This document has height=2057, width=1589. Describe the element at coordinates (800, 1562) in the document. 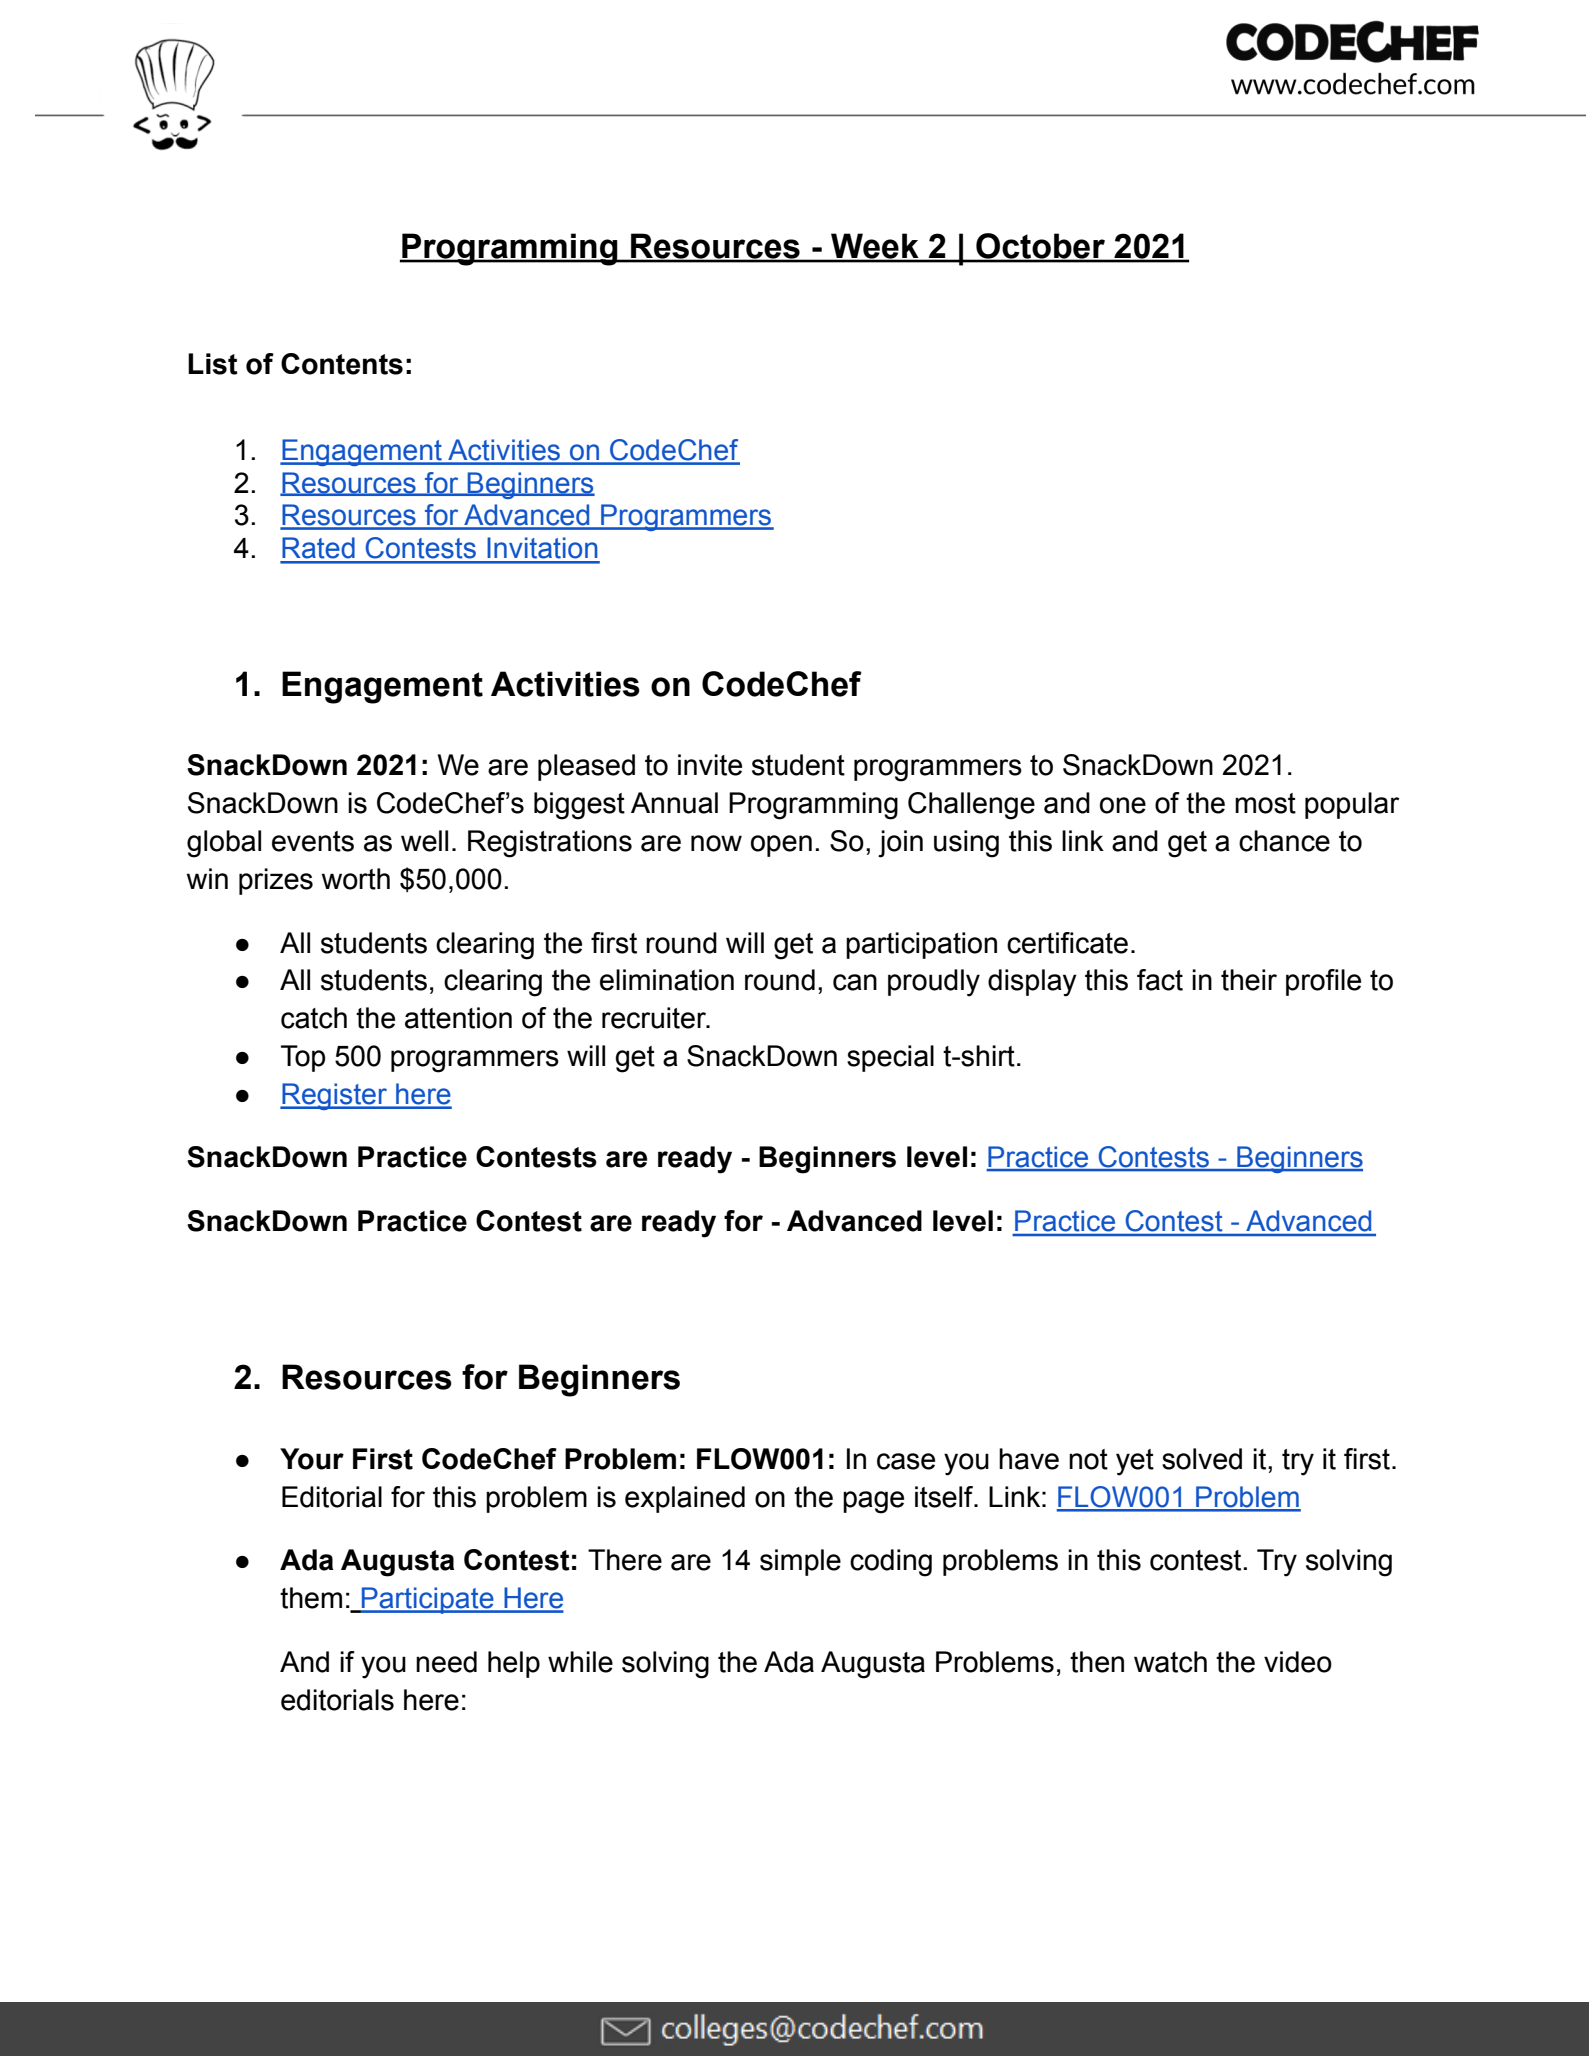

I see `simple` at that location.
